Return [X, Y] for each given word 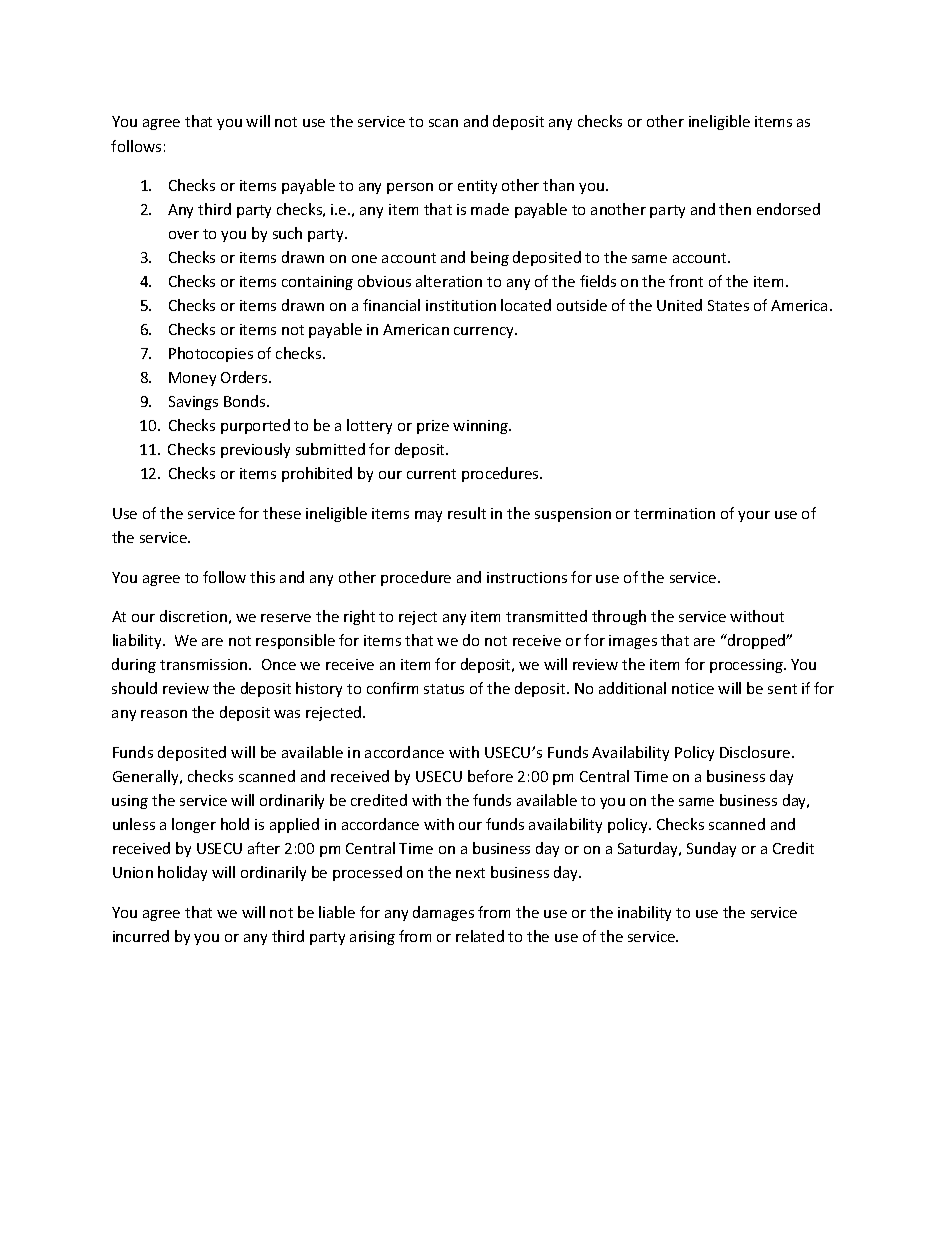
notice [693, 688]
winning [482, 427]
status [444, 689]
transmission [205, 664]
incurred [141, 936]
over [184, 235]
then [735, 209]
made [490, 209]
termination [674, 513]
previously [255, 450]
